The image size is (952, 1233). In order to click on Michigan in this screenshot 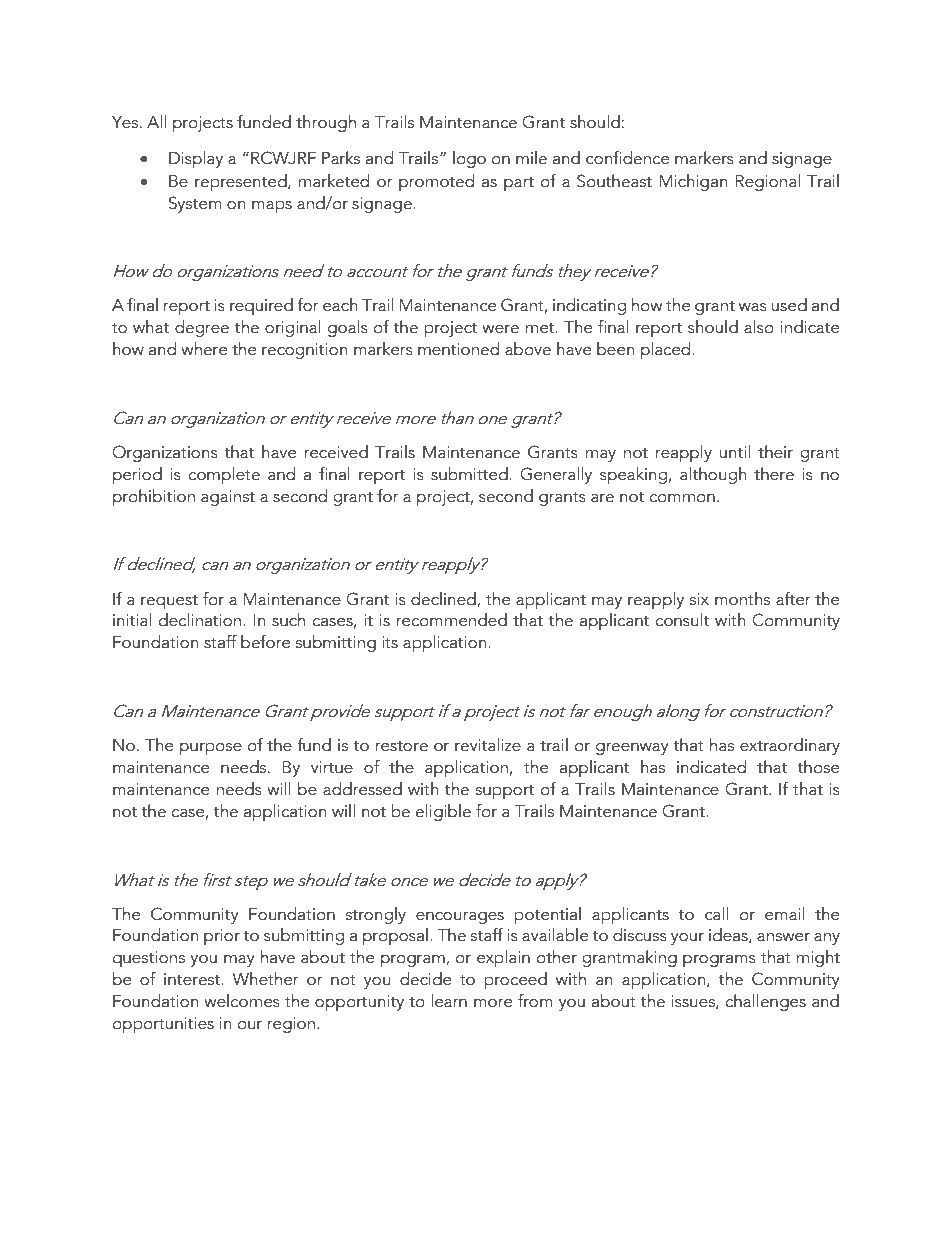, I will do `click(693, 182)`.
